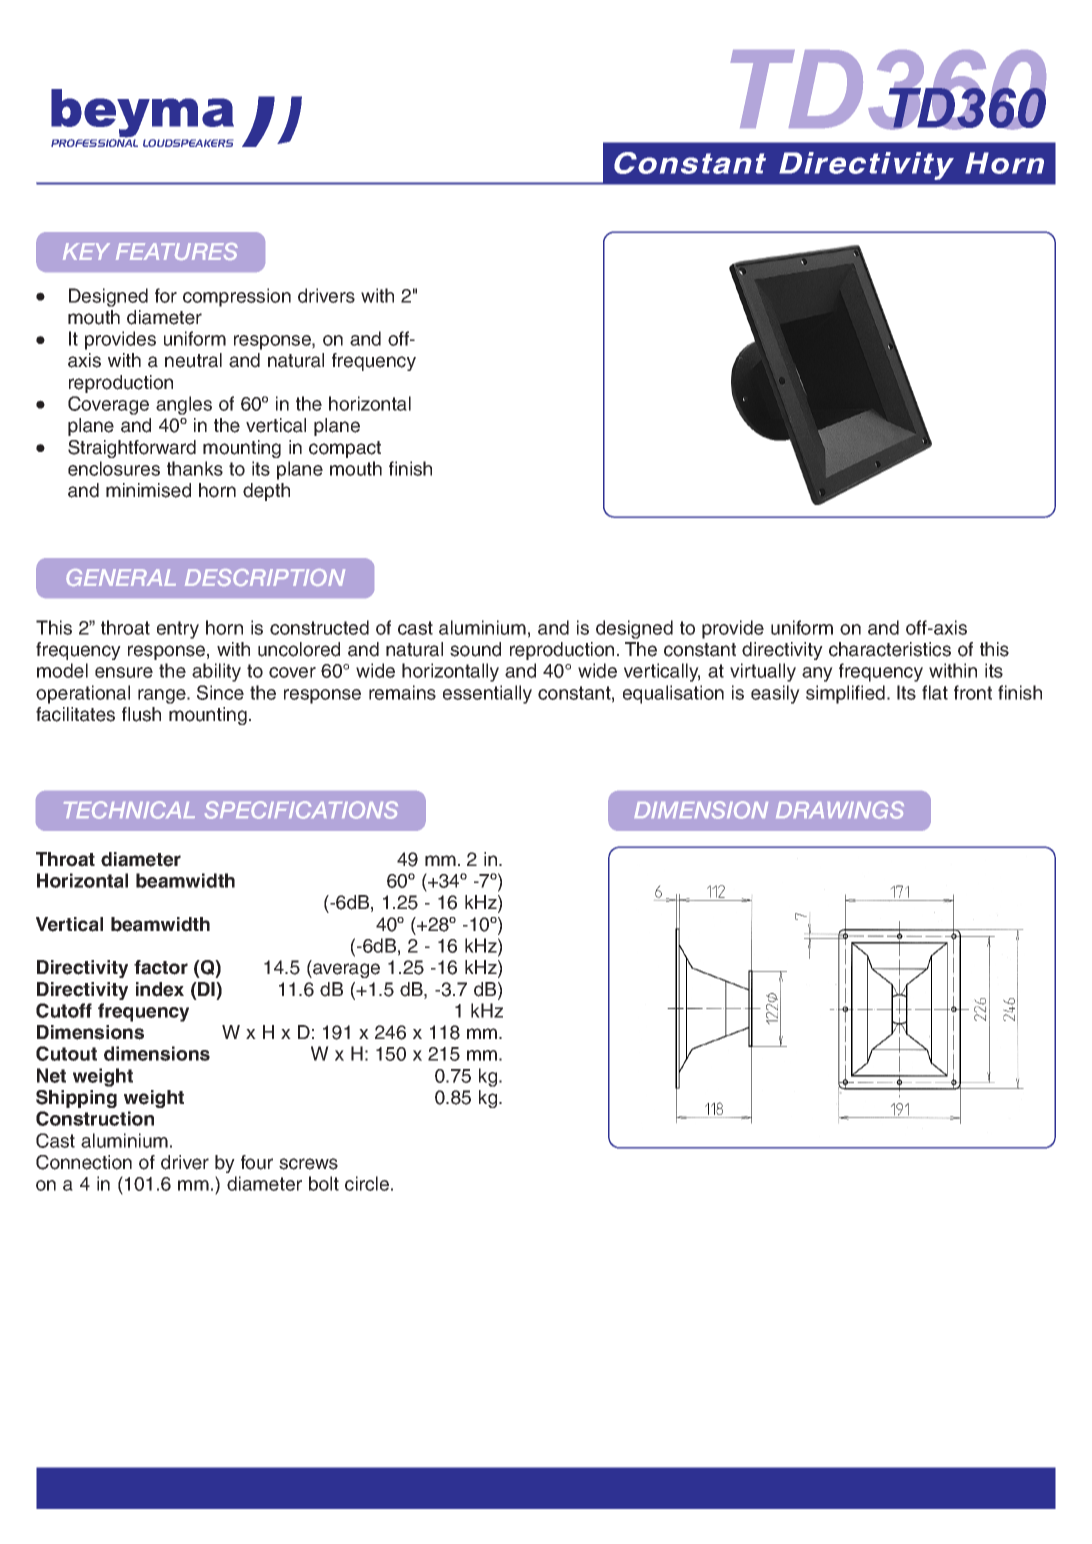  Describe the element at coordinates (840, 810) in the screenshot. I see `DRAWINGS` at that location.
